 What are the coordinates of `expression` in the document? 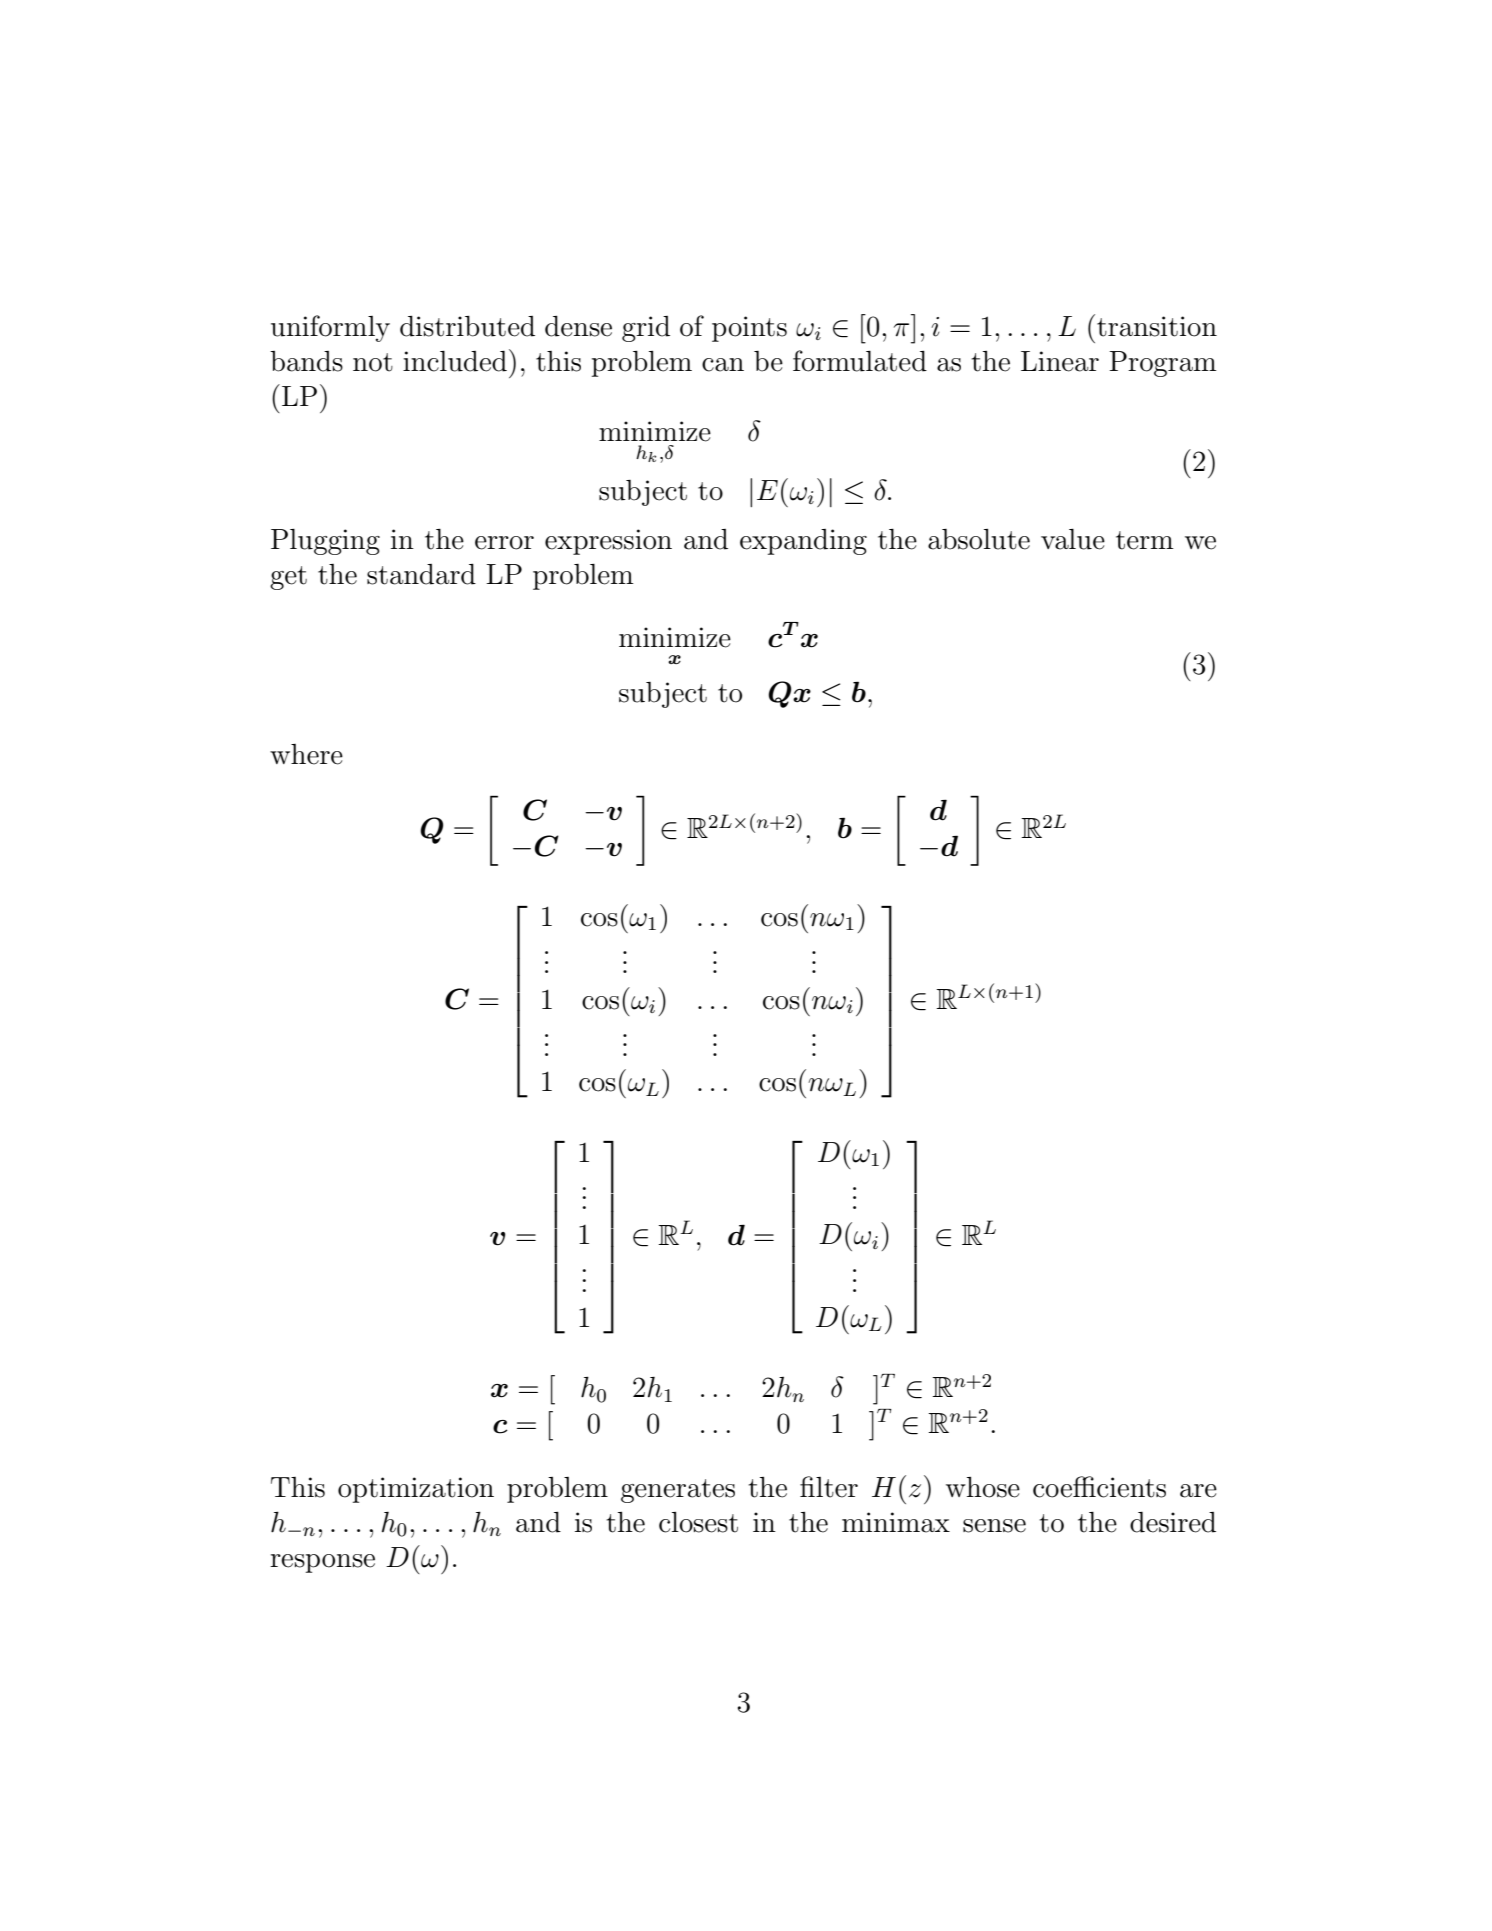 It's located at (608, 542).
